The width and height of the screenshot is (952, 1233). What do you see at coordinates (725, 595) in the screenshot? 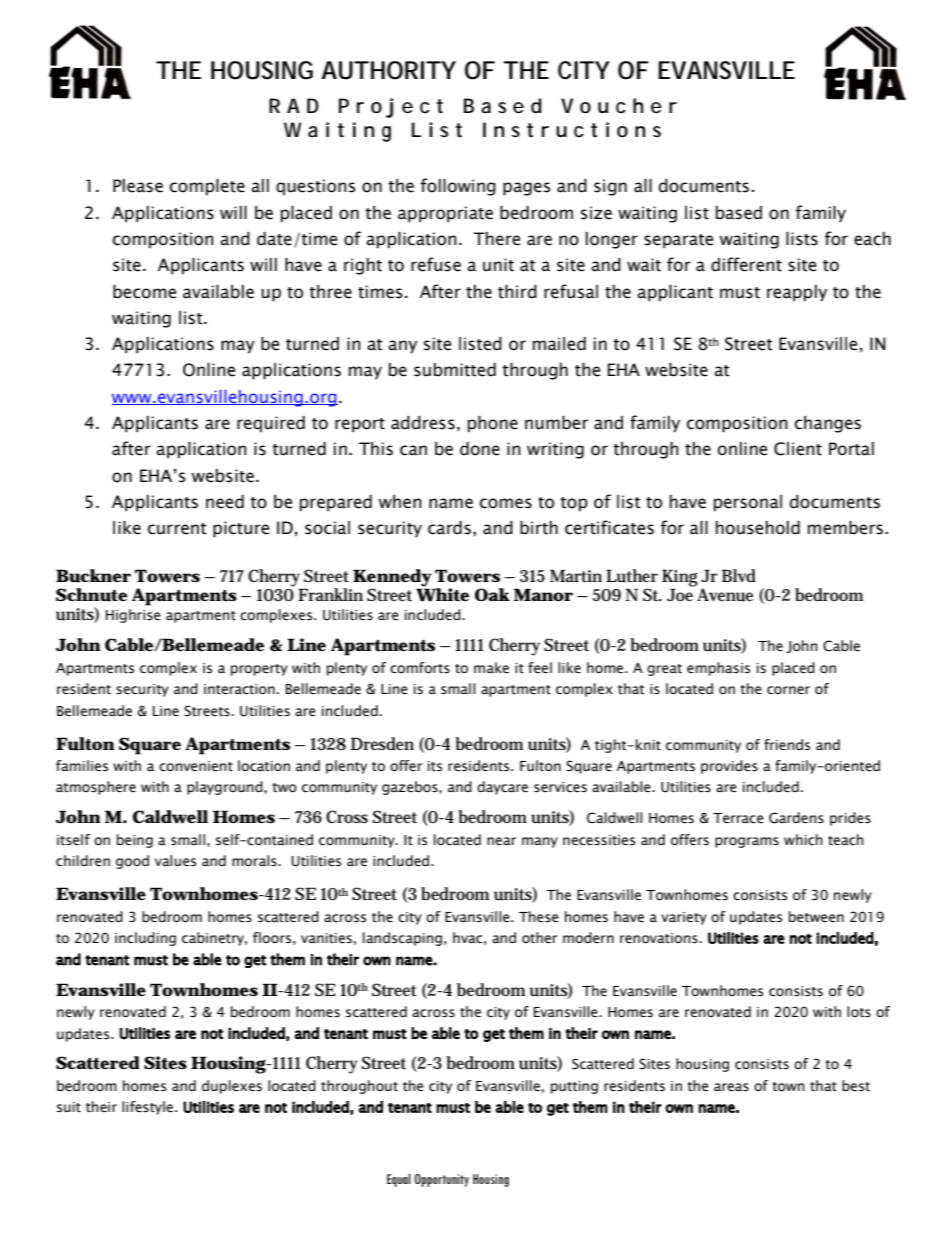
I see `Avenue` at bounding box center [725, 595].
